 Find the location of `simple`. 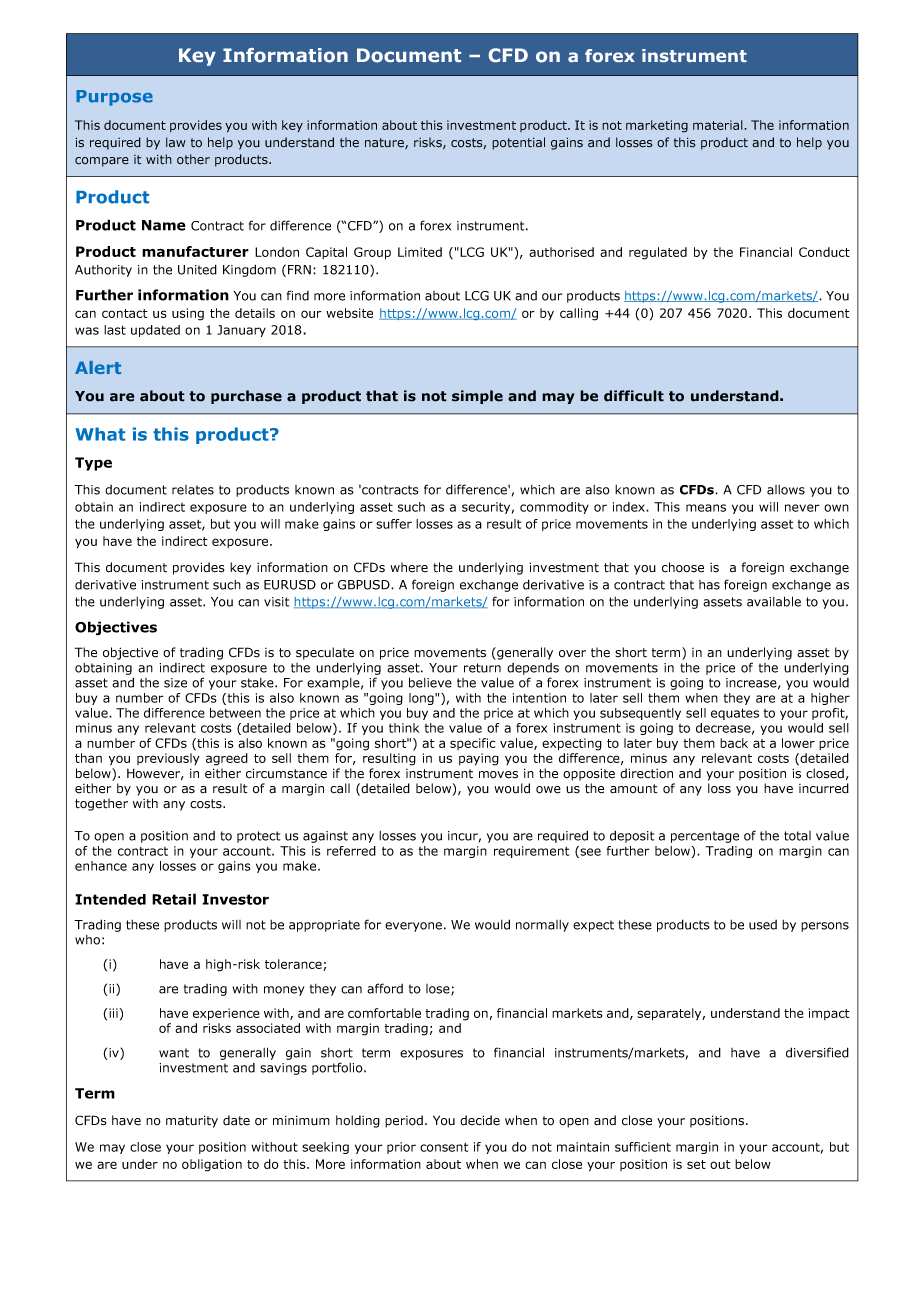

simple is located at coordinates (477, 397).
